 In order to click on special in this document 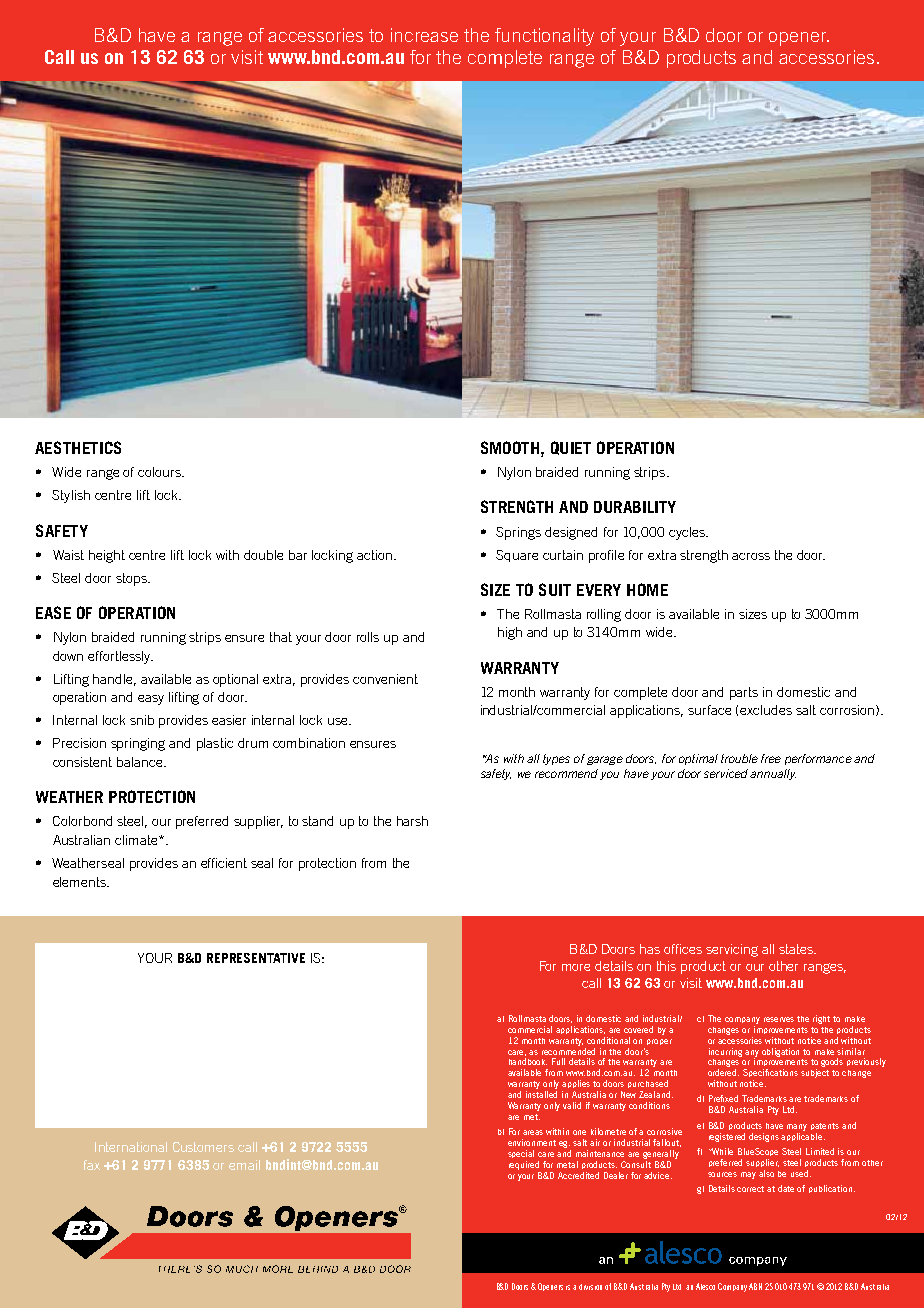, I will do `click(521, 1154)`.
